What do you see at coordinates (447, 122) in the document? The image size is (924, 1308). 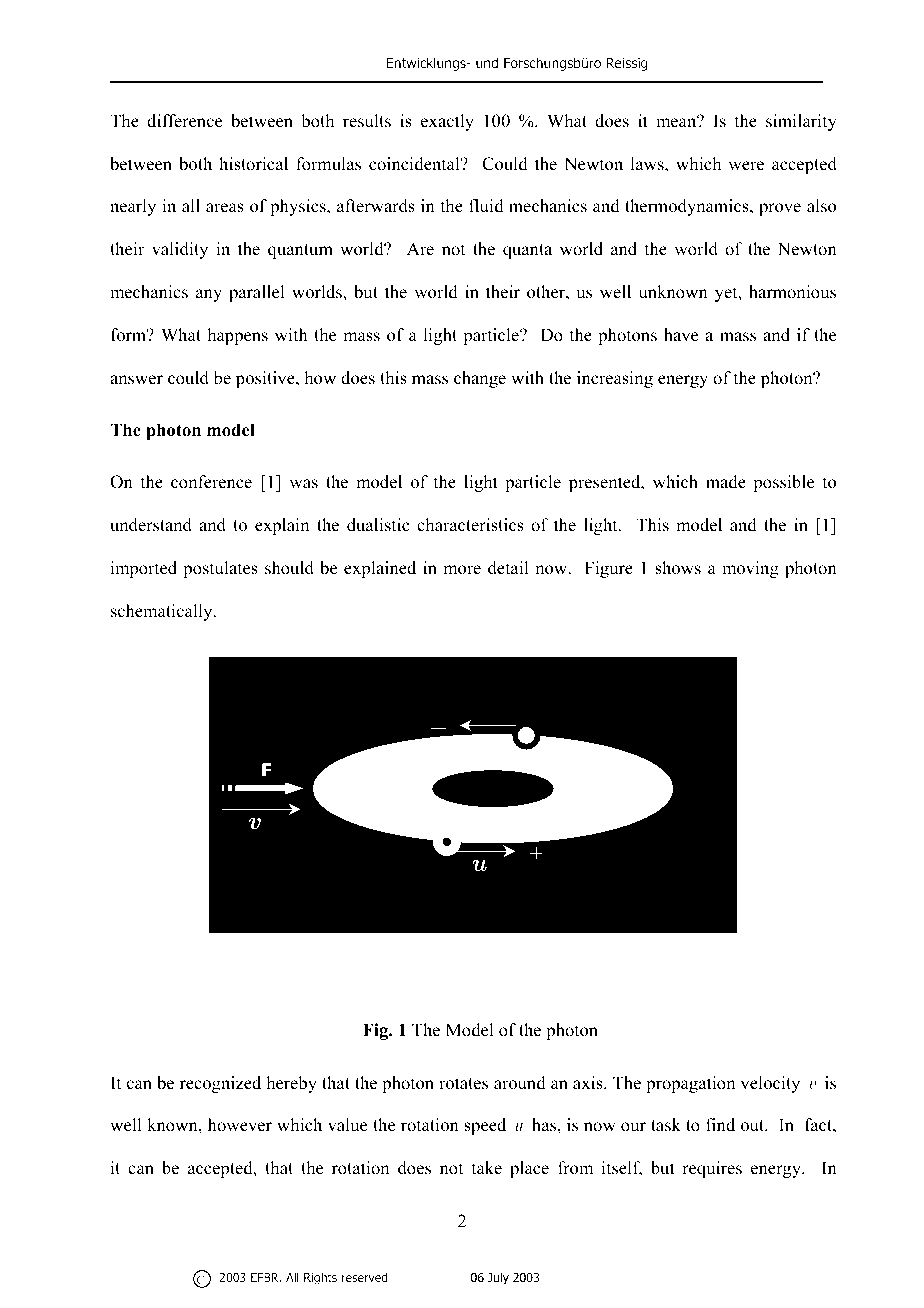 I see `exactly` at bounding box center [447, 122].
